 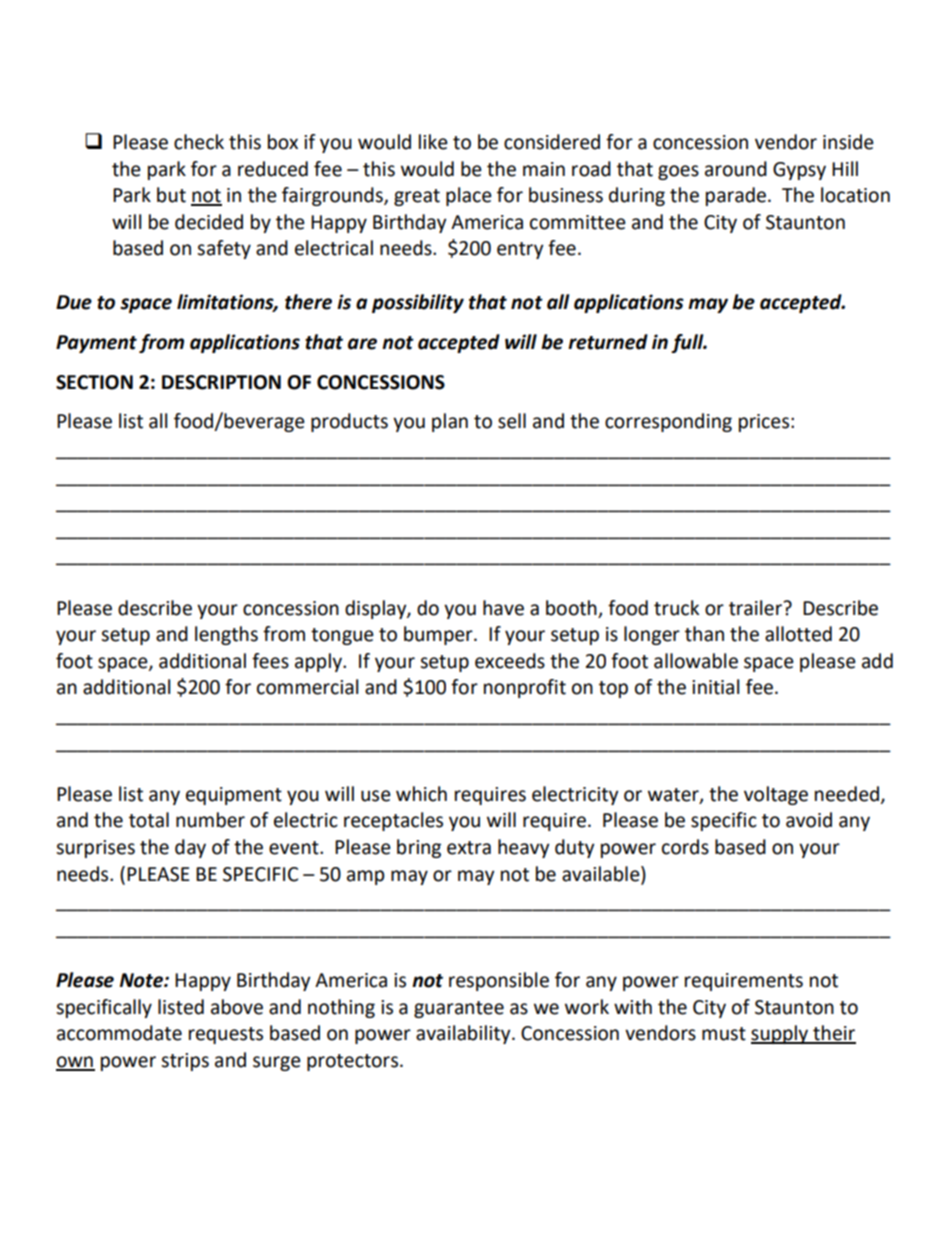 What do you see at coordinates (668, 422) in the screenshot?
I see `corresponding` at bounding box center [668, 422].
